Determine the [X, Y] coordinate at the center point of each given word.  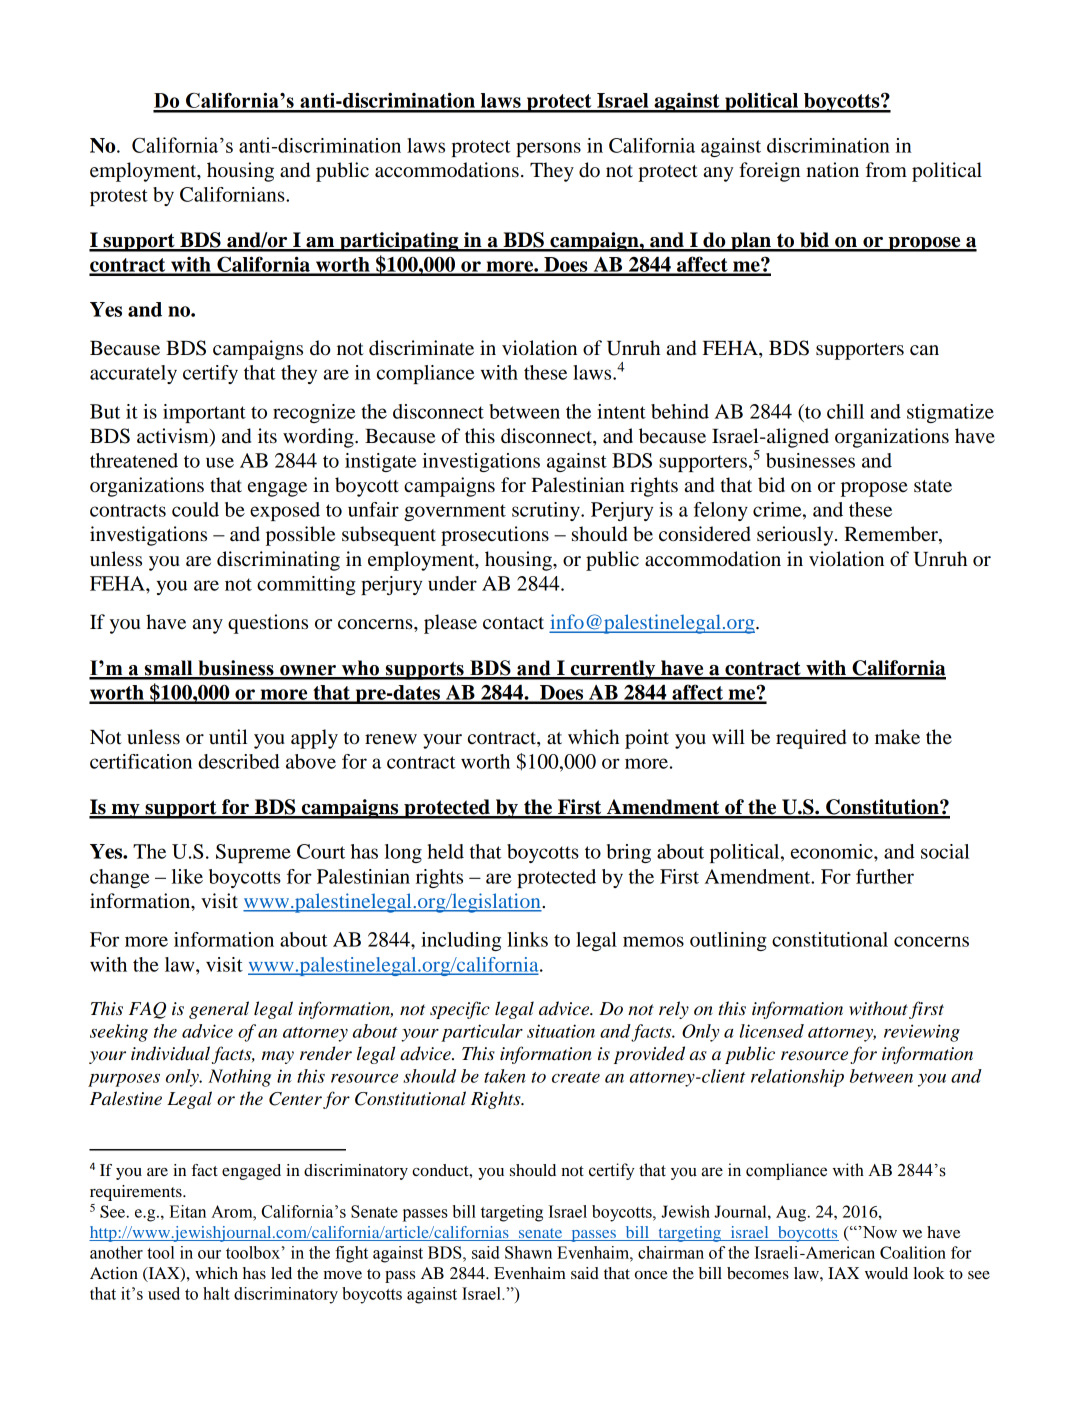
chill [845, 411]
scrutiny [547, 511]
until [228, 736]
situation [561, 1031]
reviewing [922, 1033]
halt [216, 1293]
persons [548, 149]
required [811, 739]
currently [613, 670]
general [219, 1010]
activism [174, 437]
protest [119, 197]
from [886, 170]
